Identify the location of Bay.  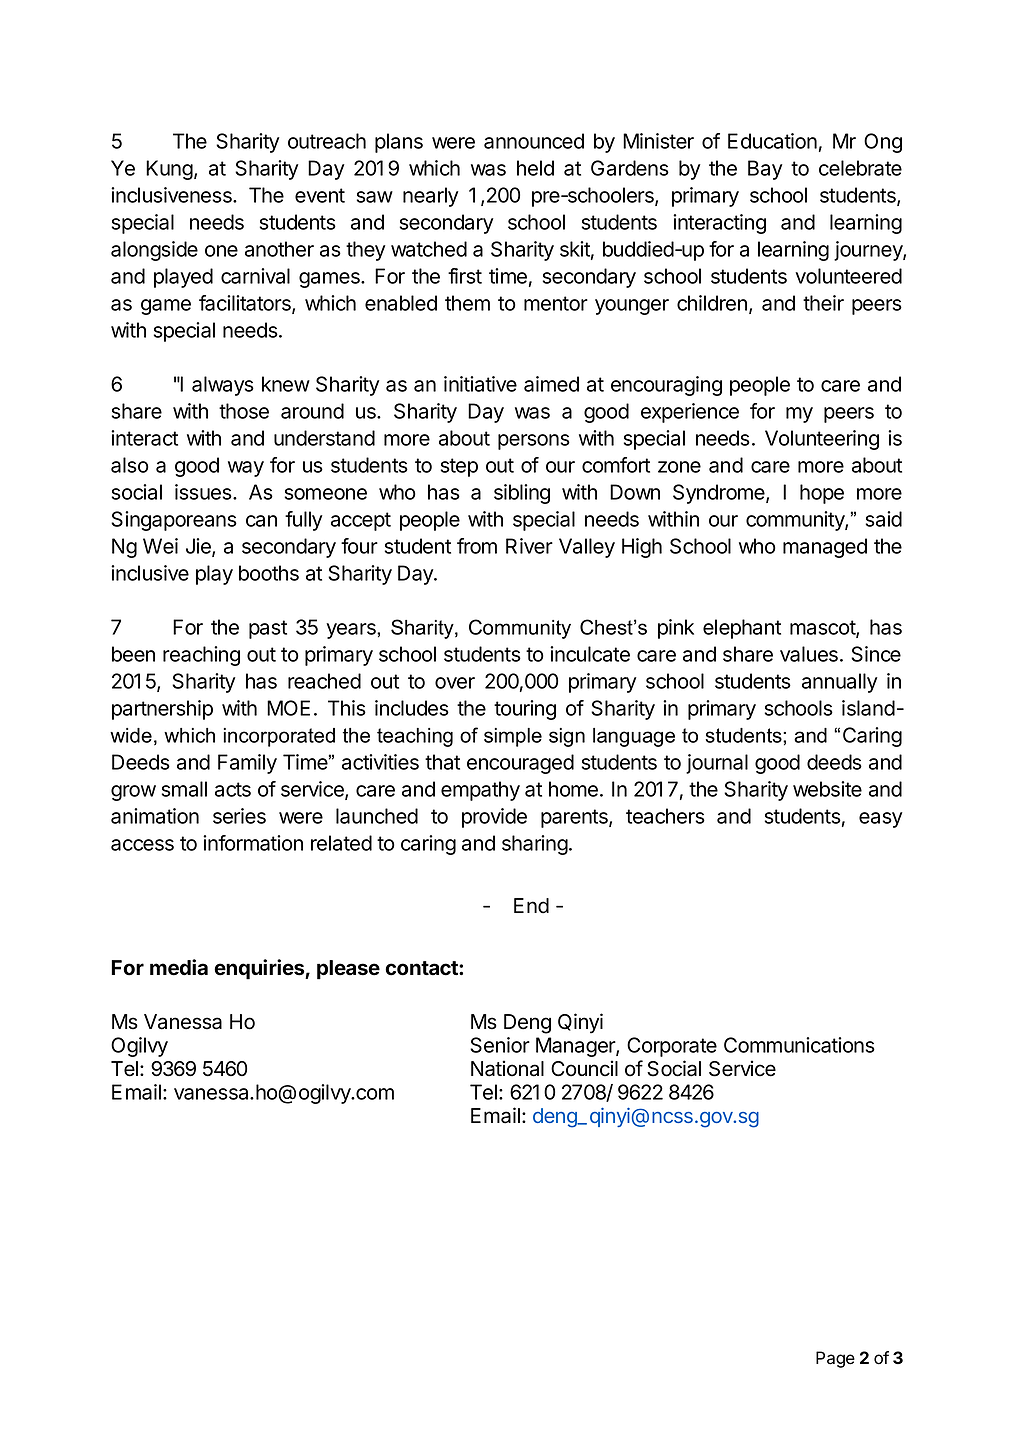
(765, 170).
